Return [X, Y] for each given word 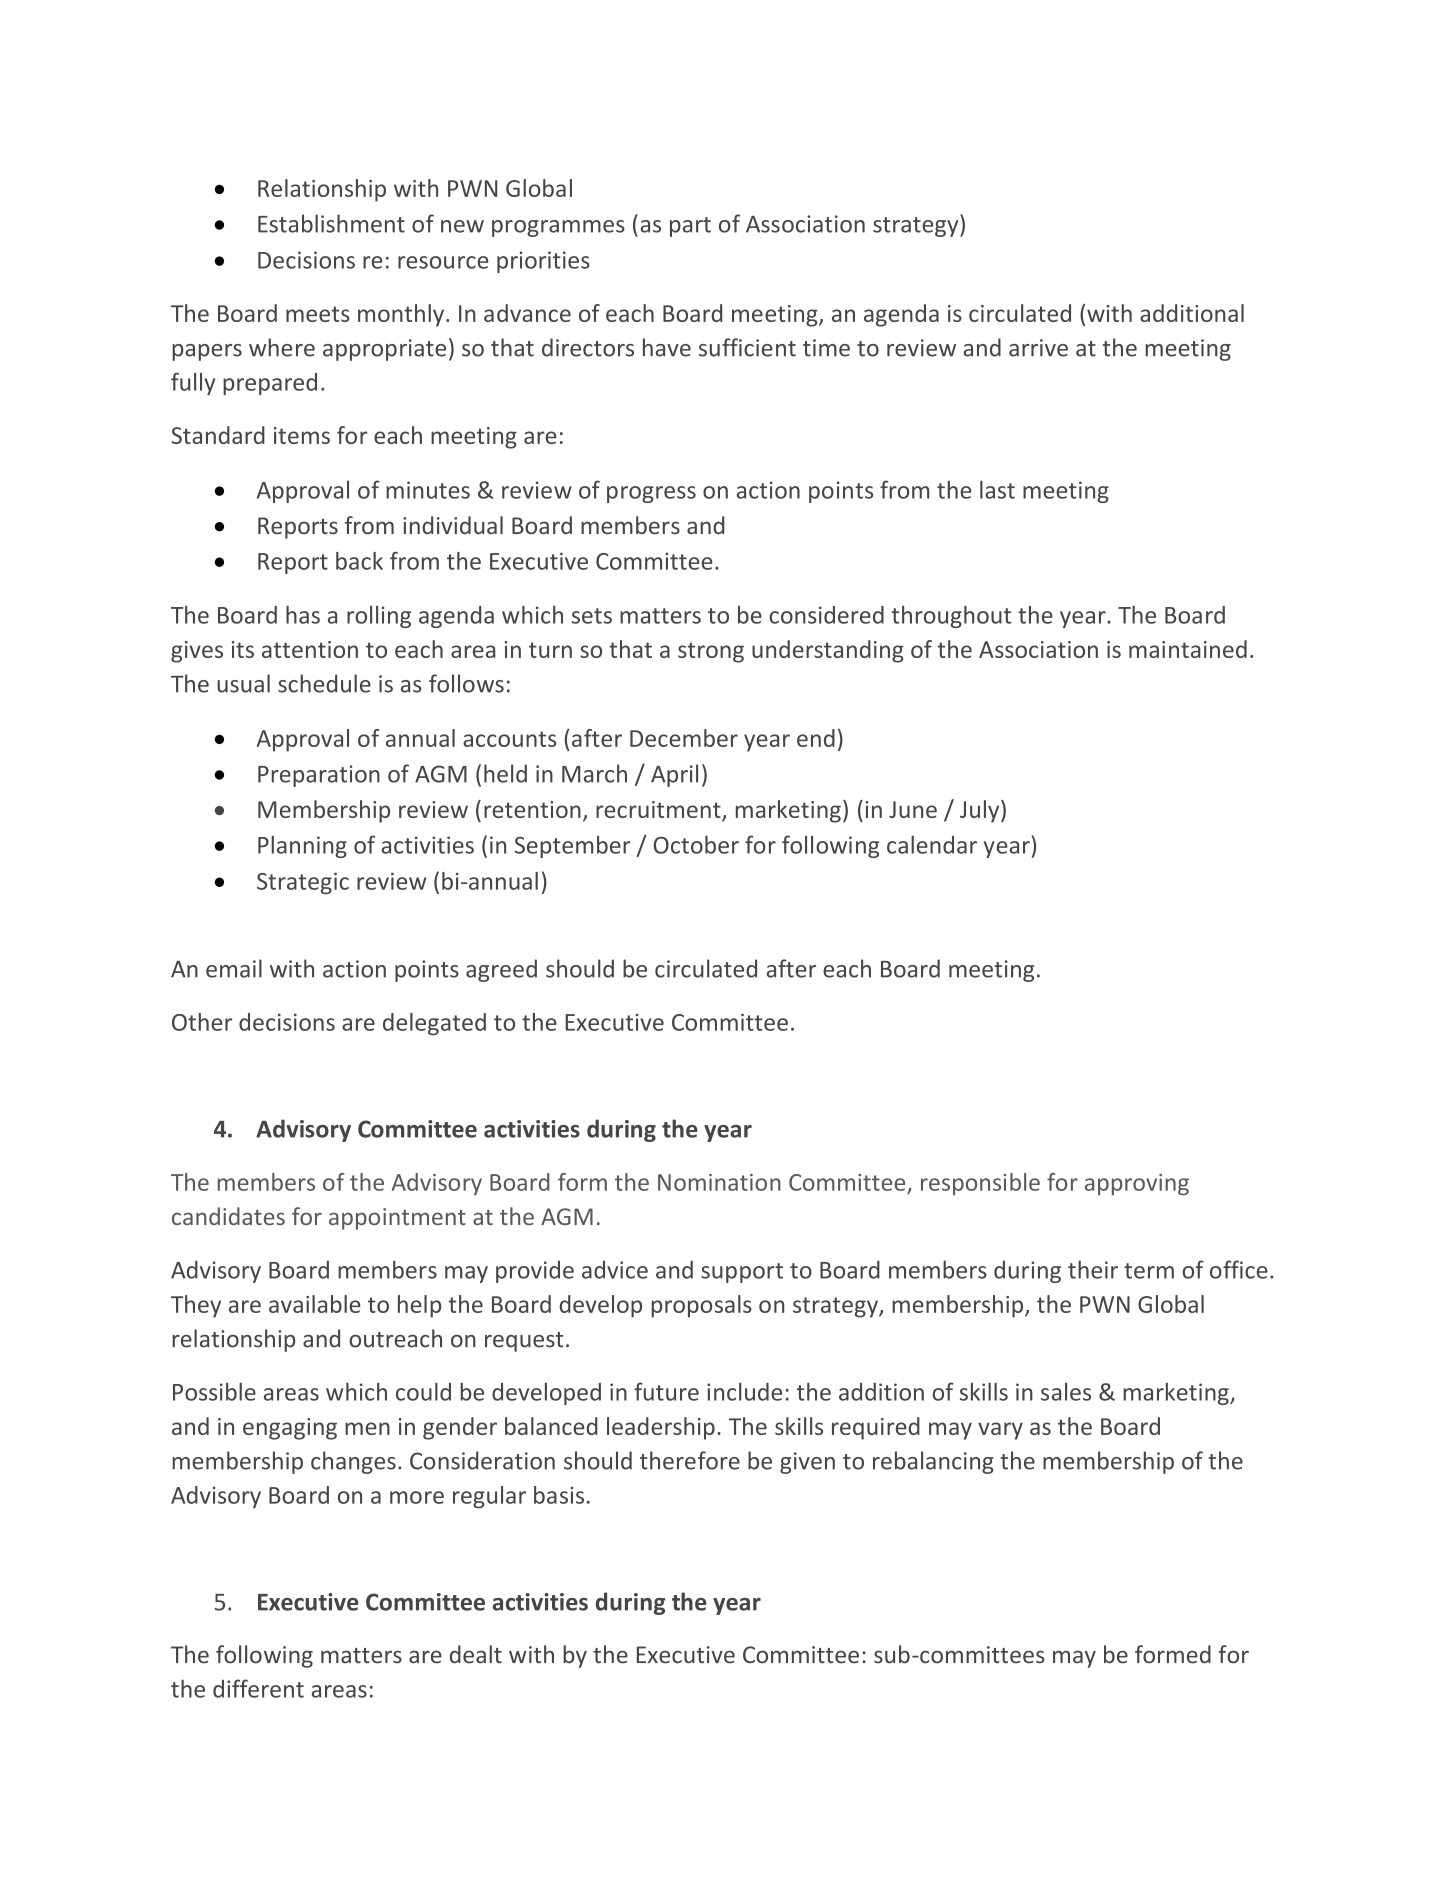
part [690, 227]
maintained [1188, 649]
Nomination [719, 1182]
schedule [324, 683]
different [258, 1688]
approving [1137, 1185]
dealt [476, 1654]
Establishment [331, 223]
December [684, 738]
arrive [1038, 348]
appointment [397, 1219]
